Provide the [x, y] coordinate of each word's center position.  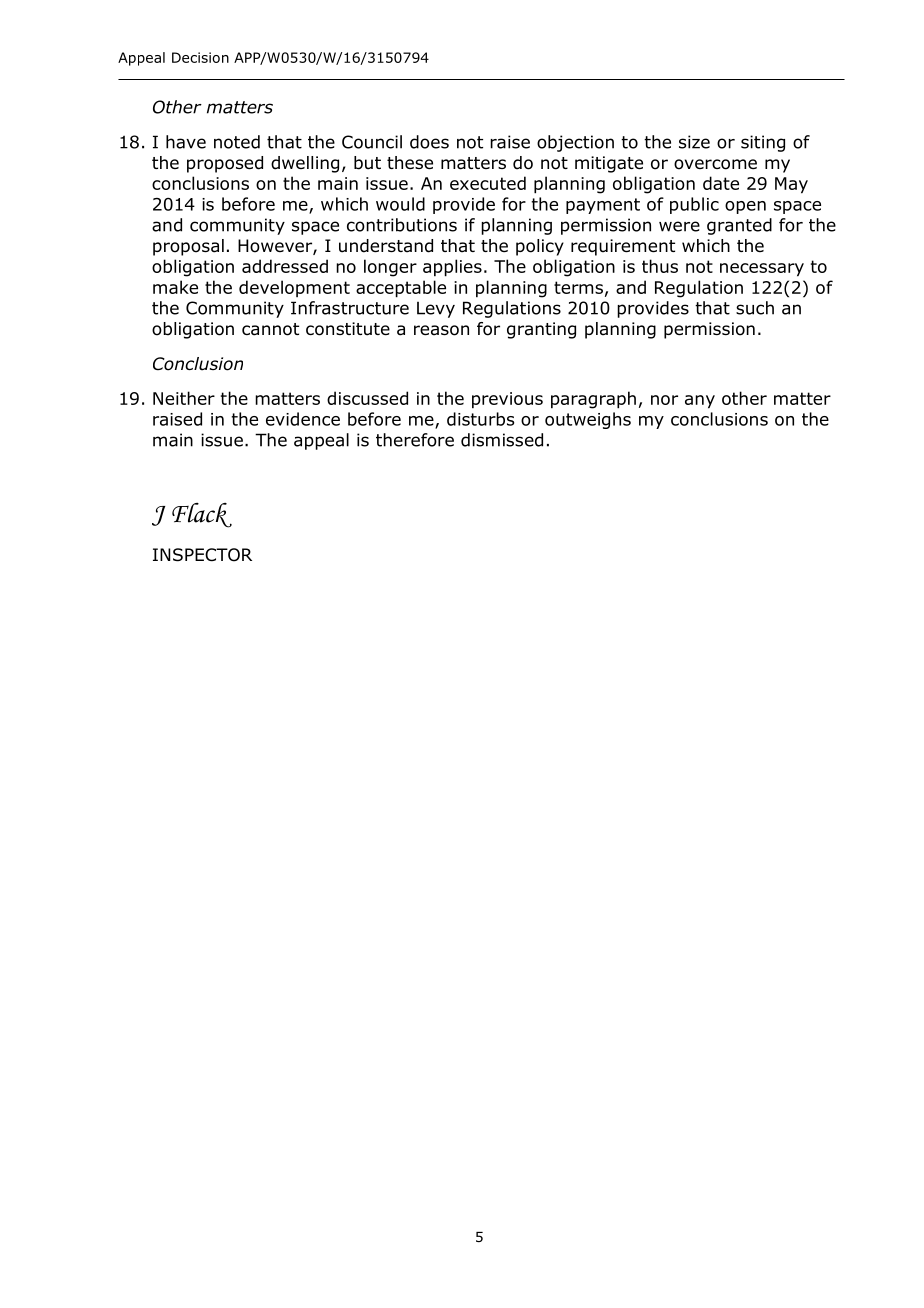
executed [488, 183]
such [755, 308]
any [700, 402]
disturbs [480, 419]
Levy [436, 310]
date [721, 183]
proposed [225, 164]
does [429, 142]
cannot [270, 329]
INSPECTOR [202, 555]
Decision [200, 57]
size [694, 142]
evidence [303, 419]
